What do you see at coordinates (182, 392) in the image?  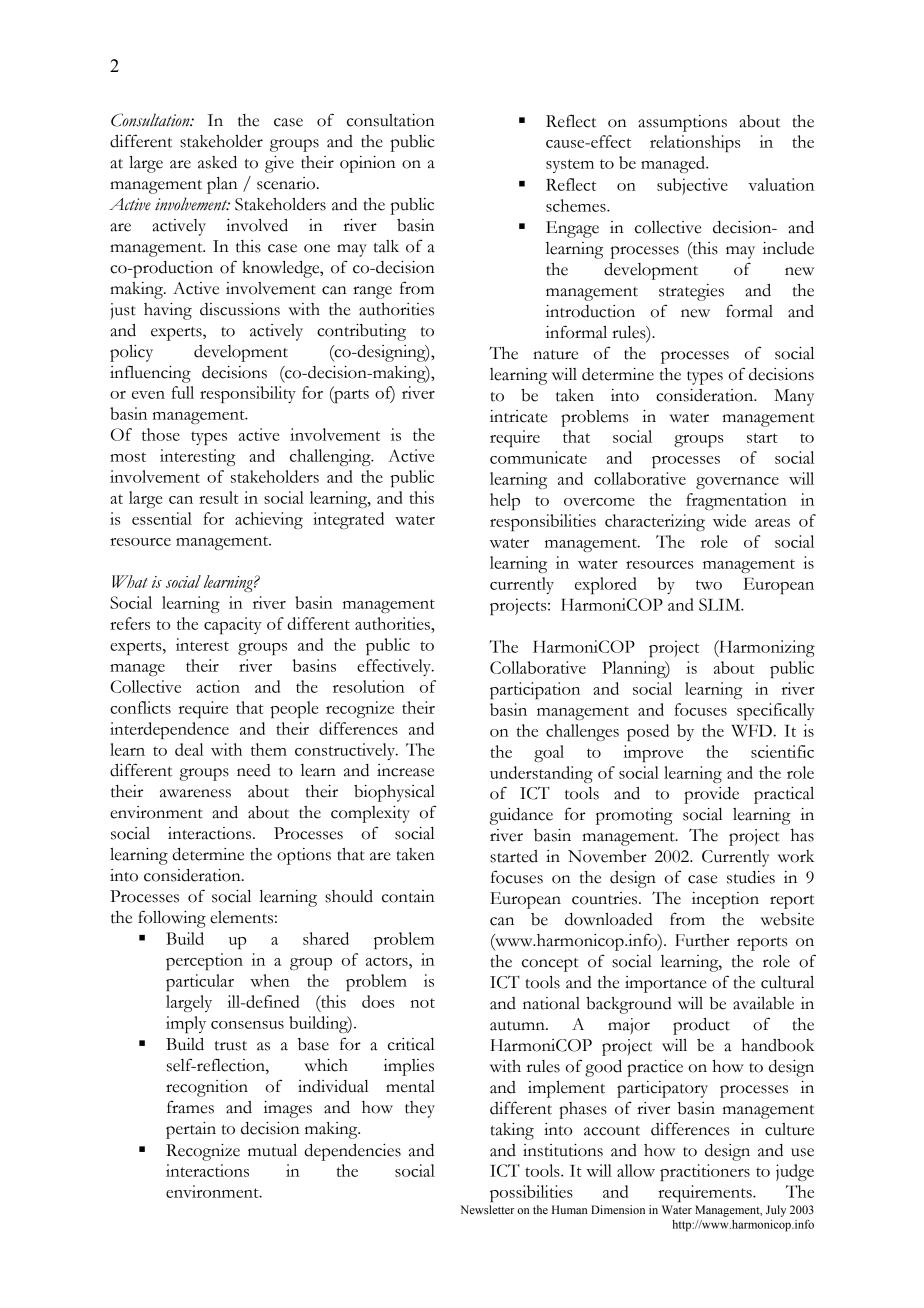 I see `full` at bounding box center [182, 392].
